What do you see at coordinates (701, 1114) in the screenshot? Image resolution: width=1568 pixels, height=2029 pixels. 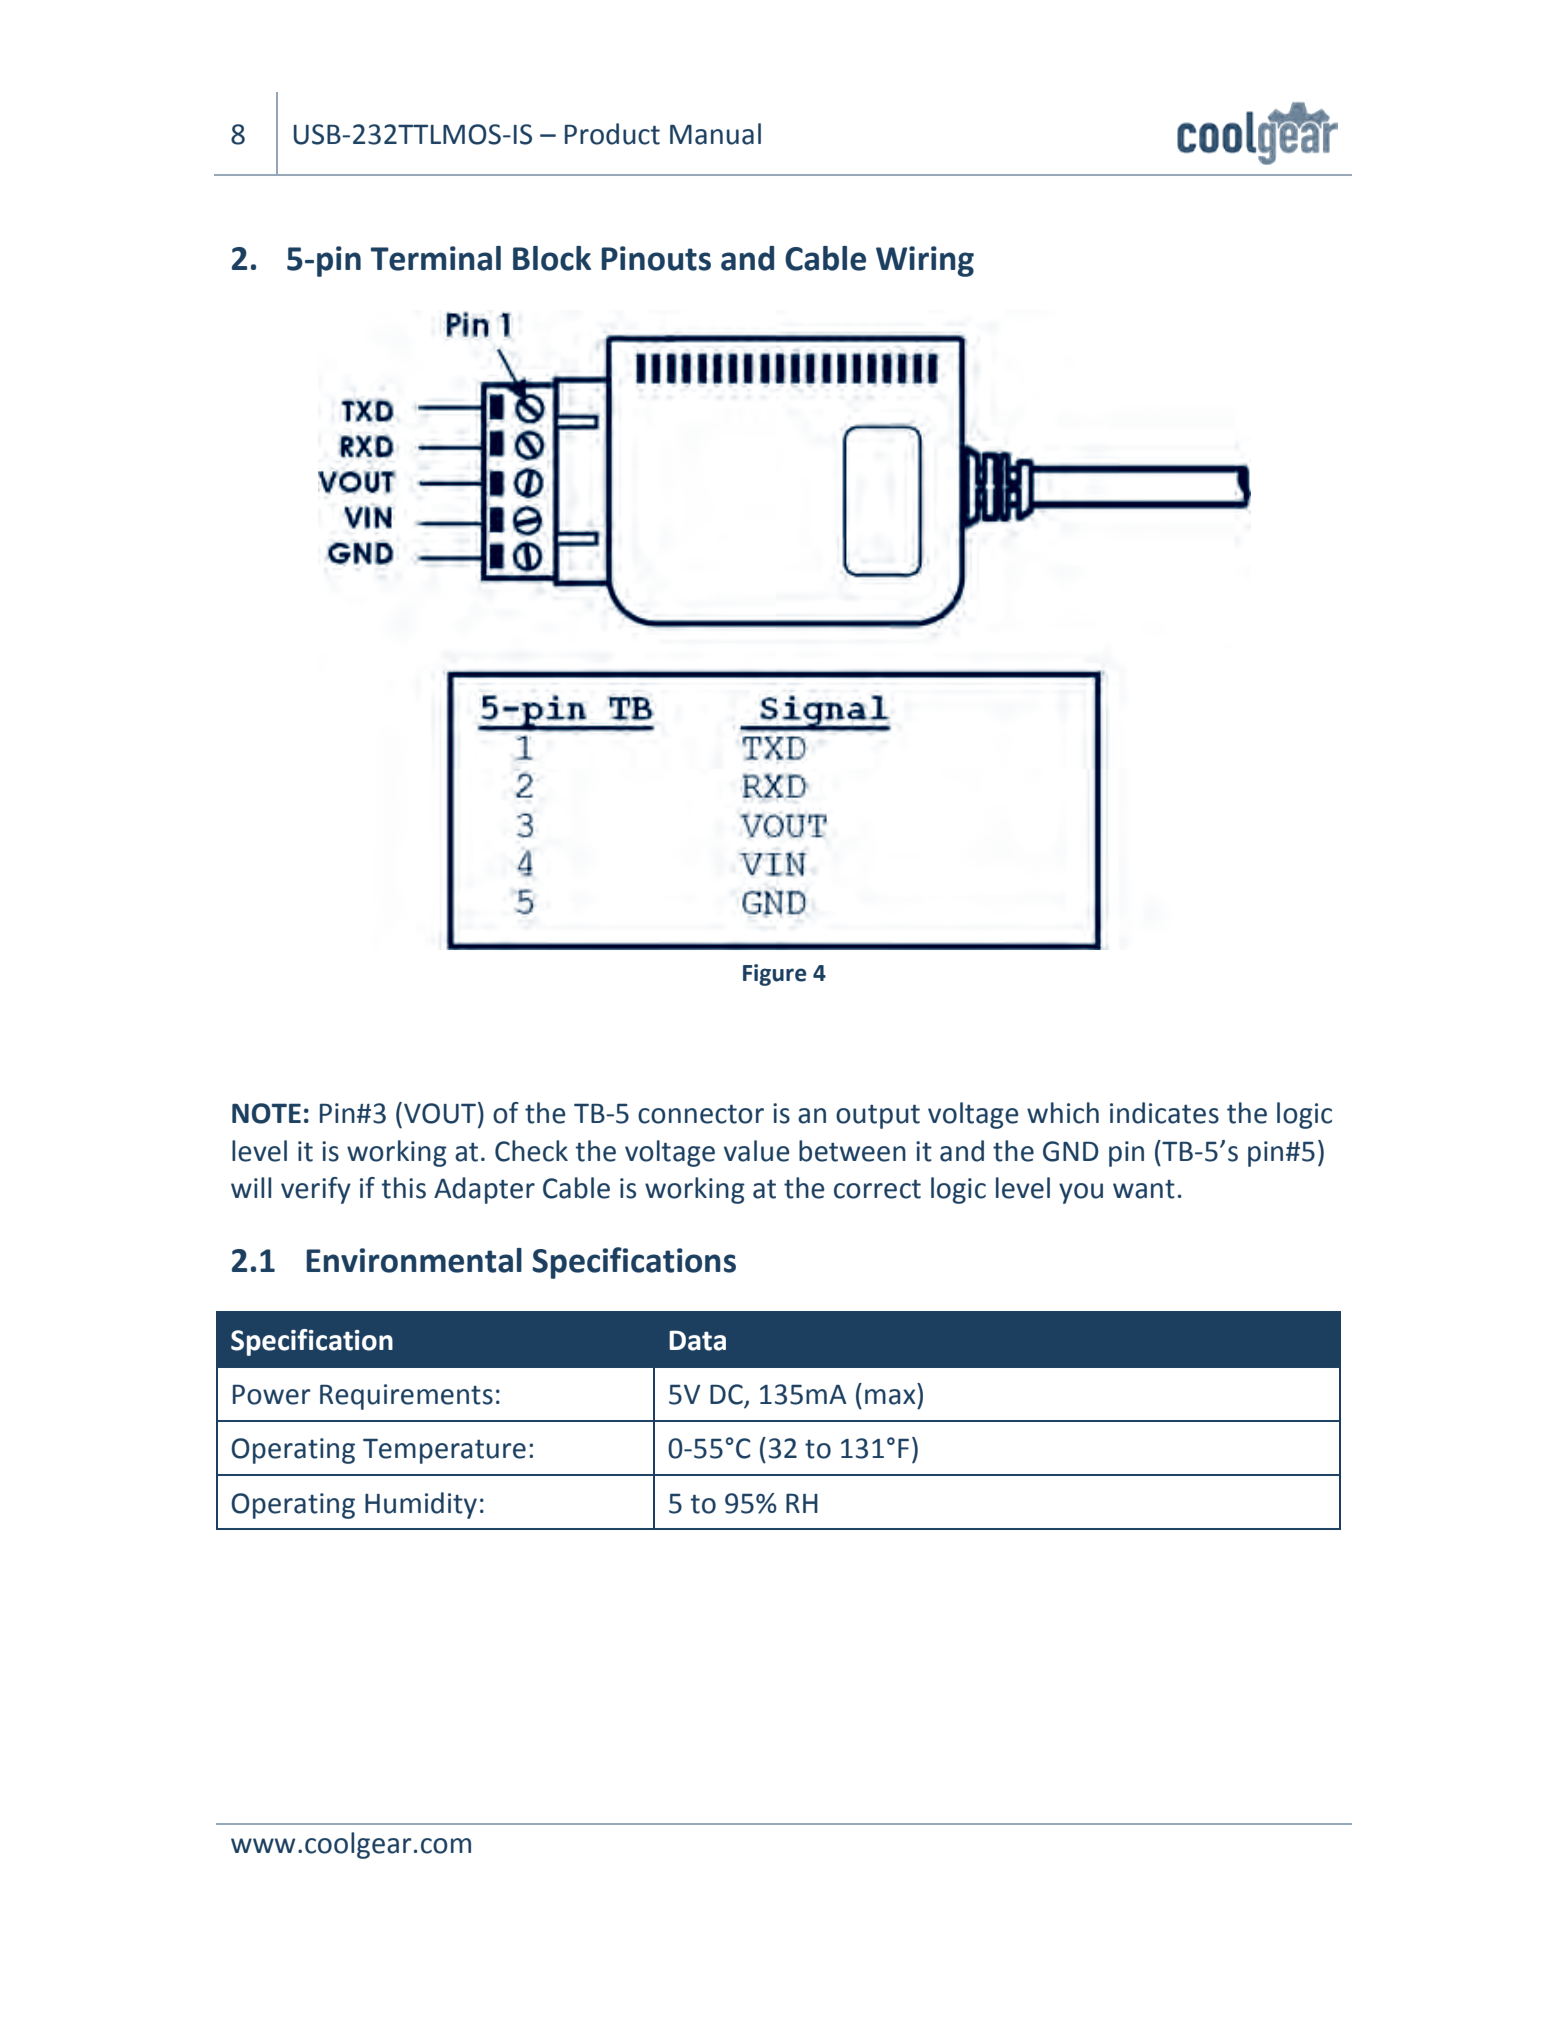 I see `connector` at bounding box center [701, 1114].
